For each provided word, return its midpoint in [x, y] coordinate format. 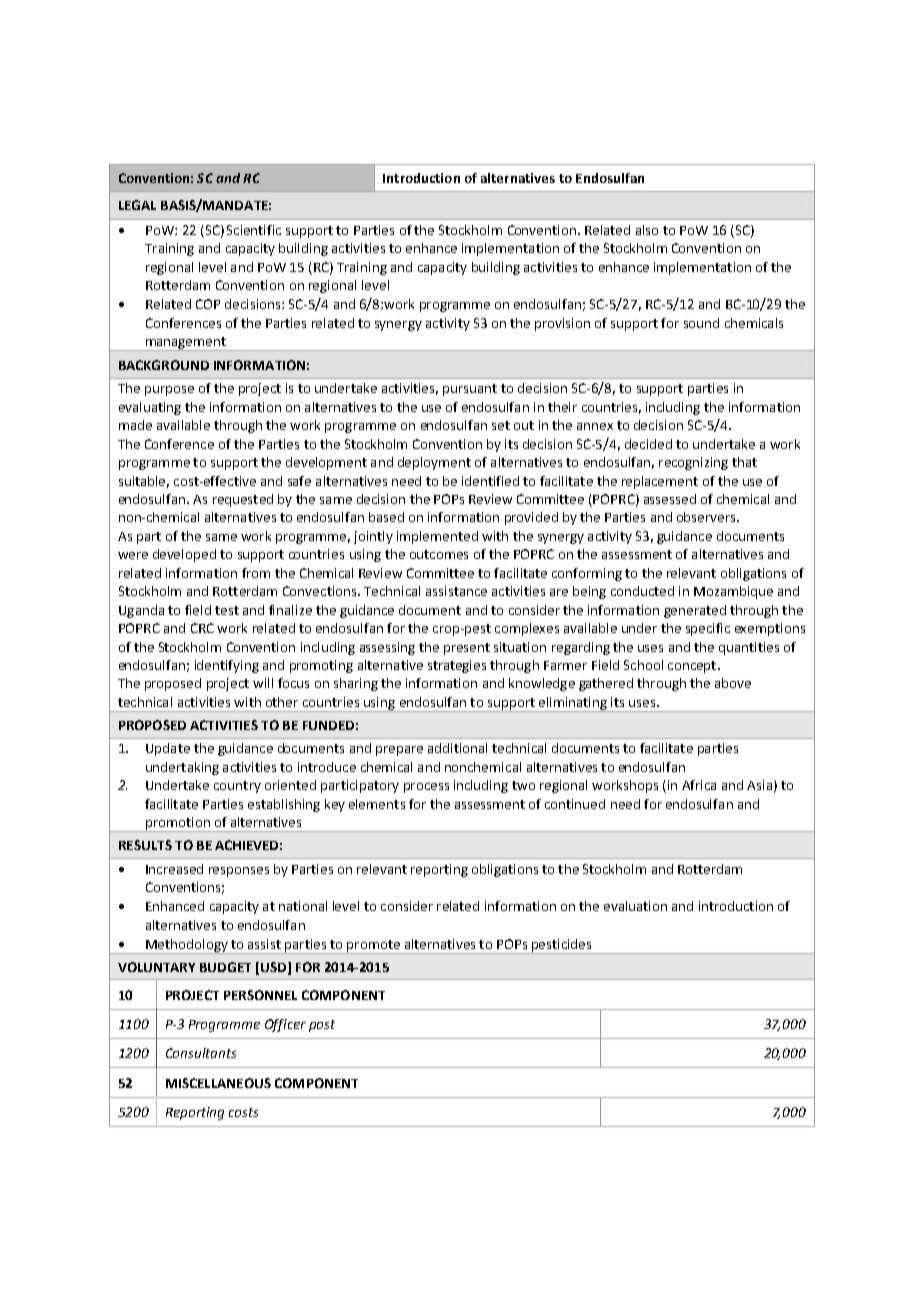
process [426, 788]
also [647, 230]
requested [243, 500]
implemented [437, 537]
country [237, 787]
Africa [699, 785]
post [322, 1026]
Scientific [254, 230]
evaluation [635, 906]
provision [562, 324]
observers [707, 517]
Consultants [201, 1053]
